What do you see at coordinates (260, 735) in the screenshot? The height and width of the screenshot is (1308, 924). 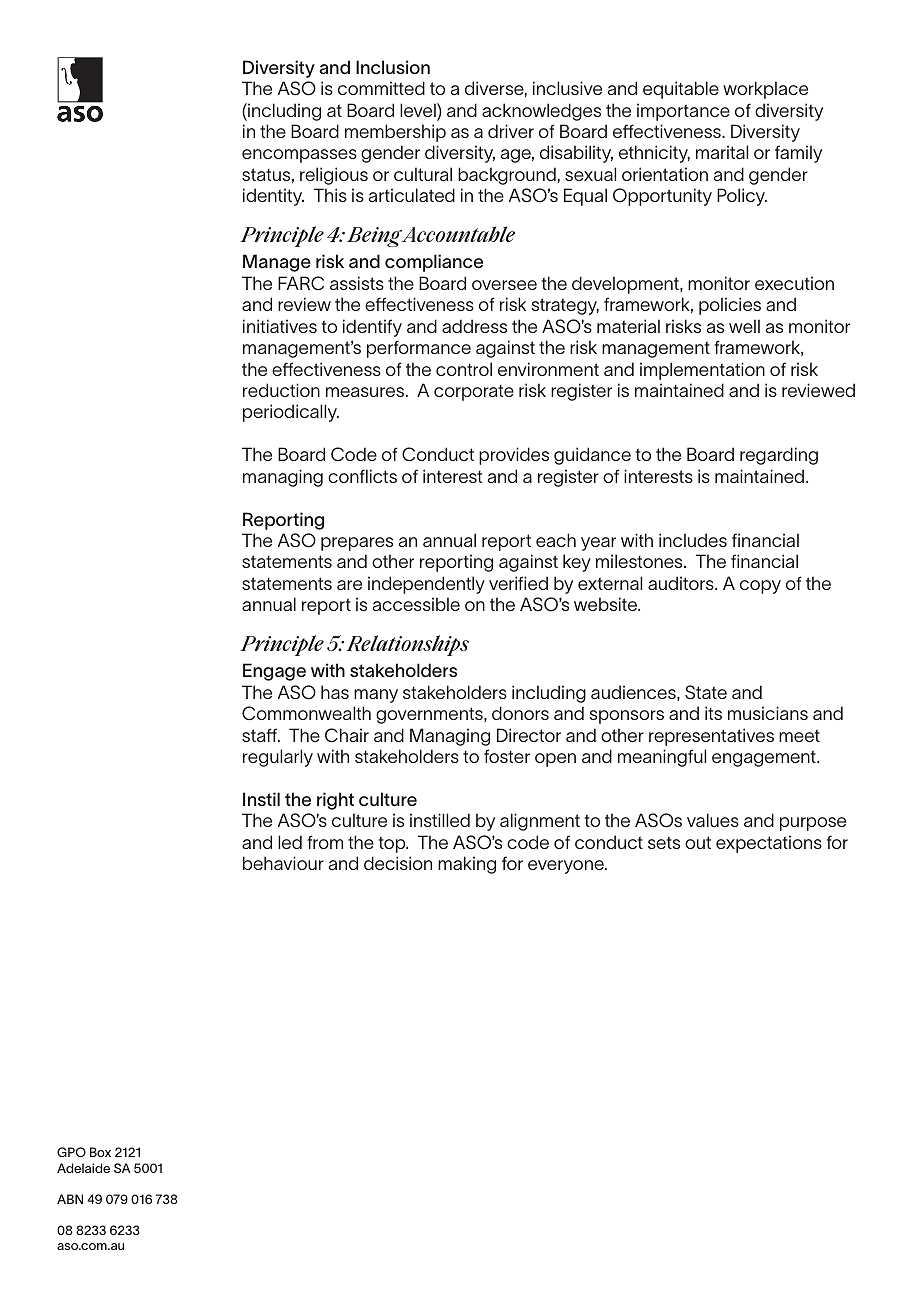 I see `staff` at bounding box center [260, 735].
